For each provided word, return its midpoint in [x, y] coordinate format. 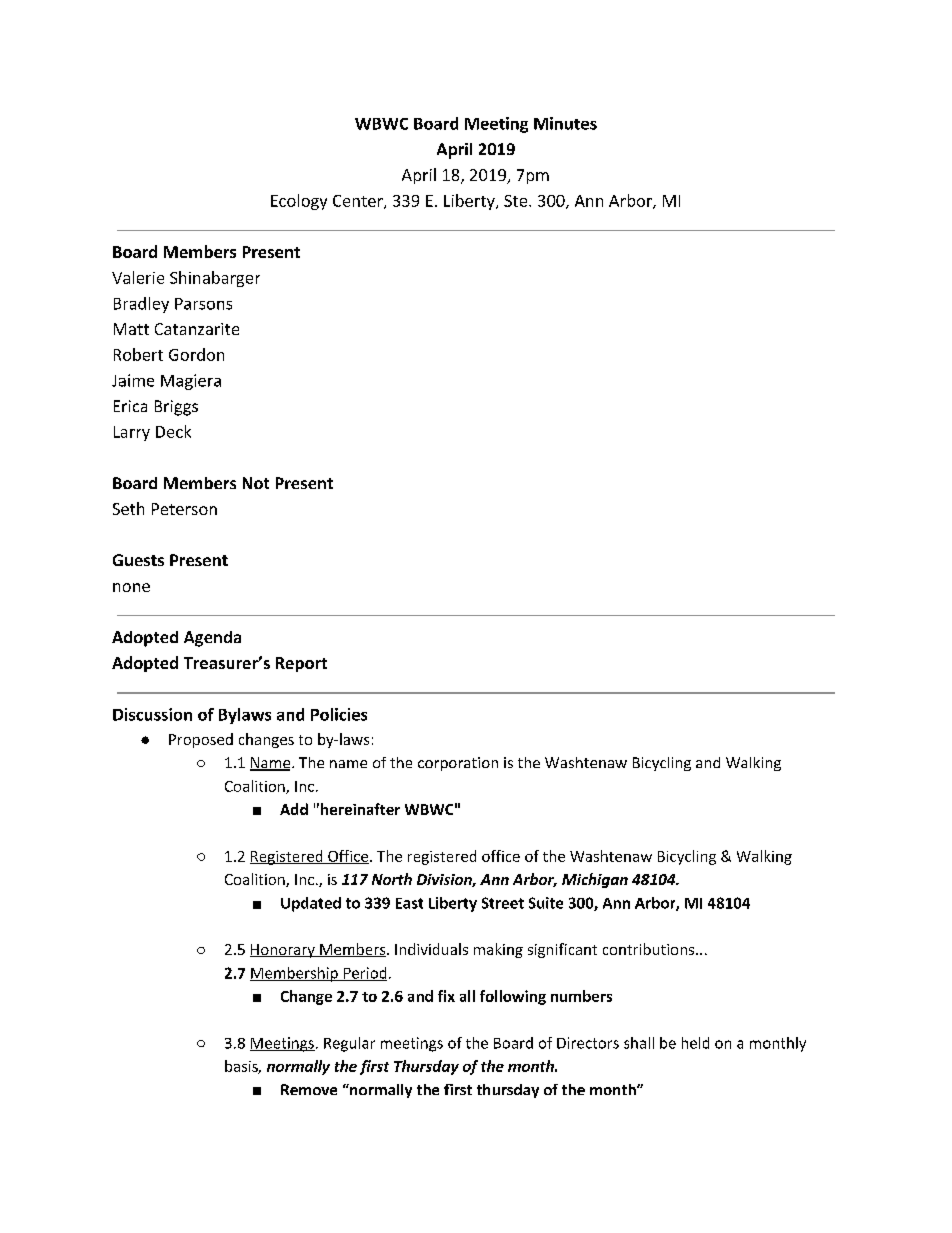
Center [359, 202]
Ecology [299, 202]
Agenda [212, 639]
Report [301, 664]
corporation [458, 764]
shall [639, 1043]
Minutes [565, 123]
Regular [349, 1044]
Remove [309, 1089]
